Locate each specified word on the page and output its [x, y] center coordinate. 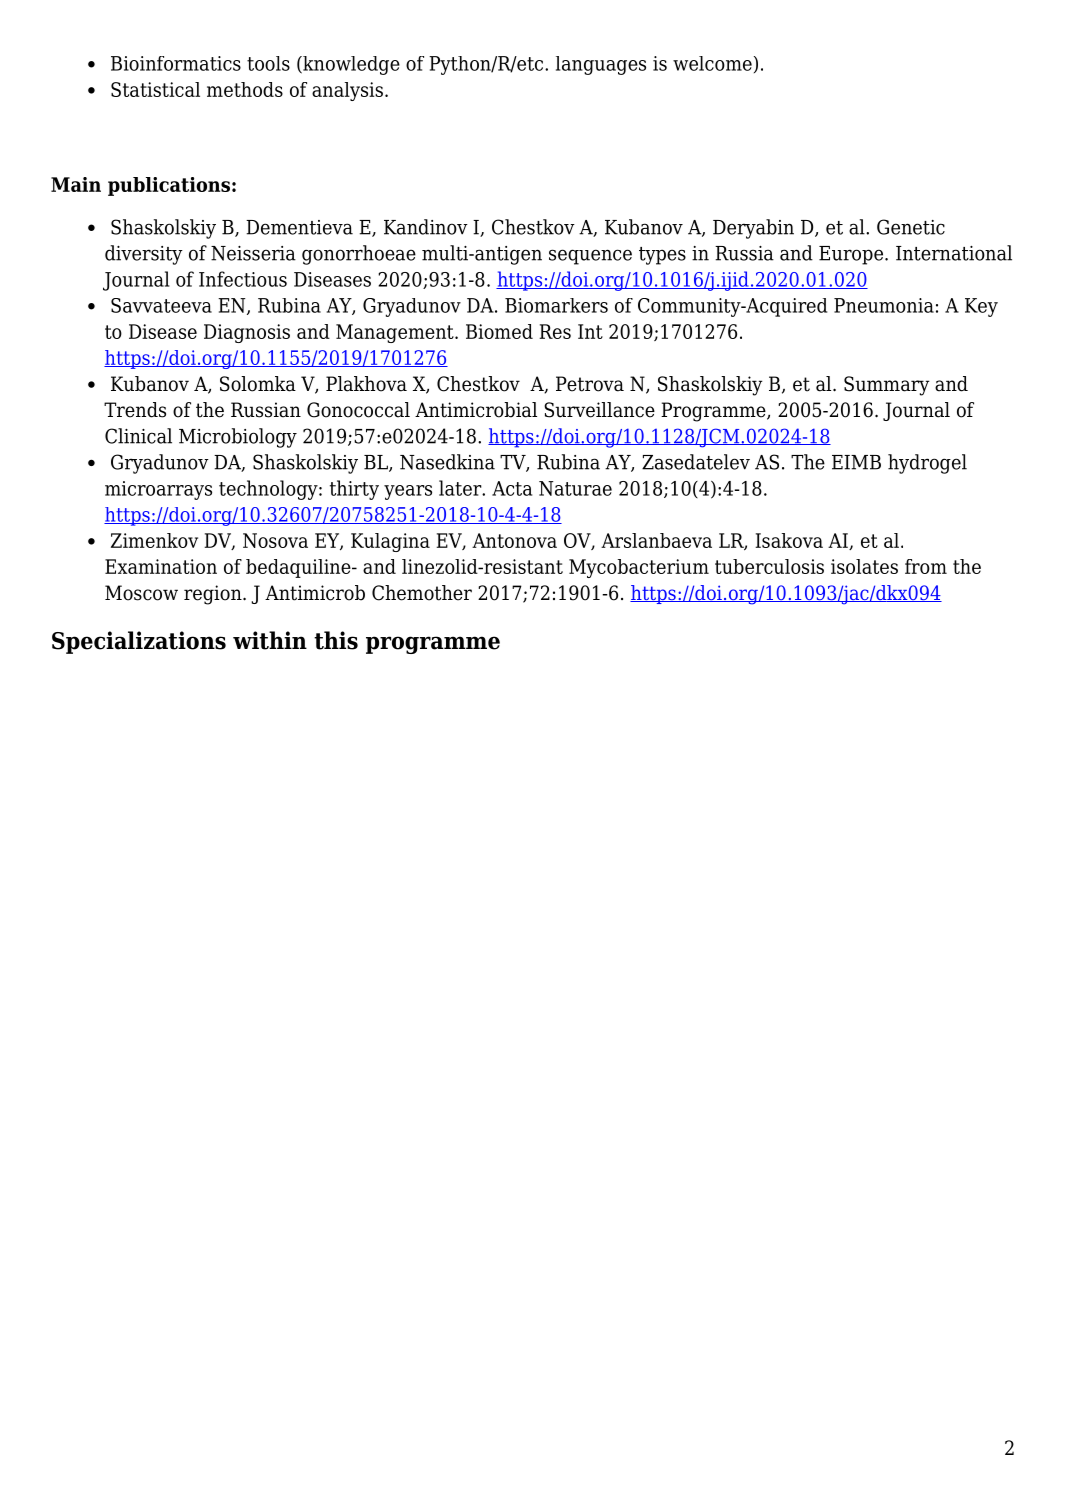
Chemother [422, 593]
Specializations [139, 642]
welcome [712, 63]
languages [601, 65]
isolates [864, 566]
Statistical [155, 89]
